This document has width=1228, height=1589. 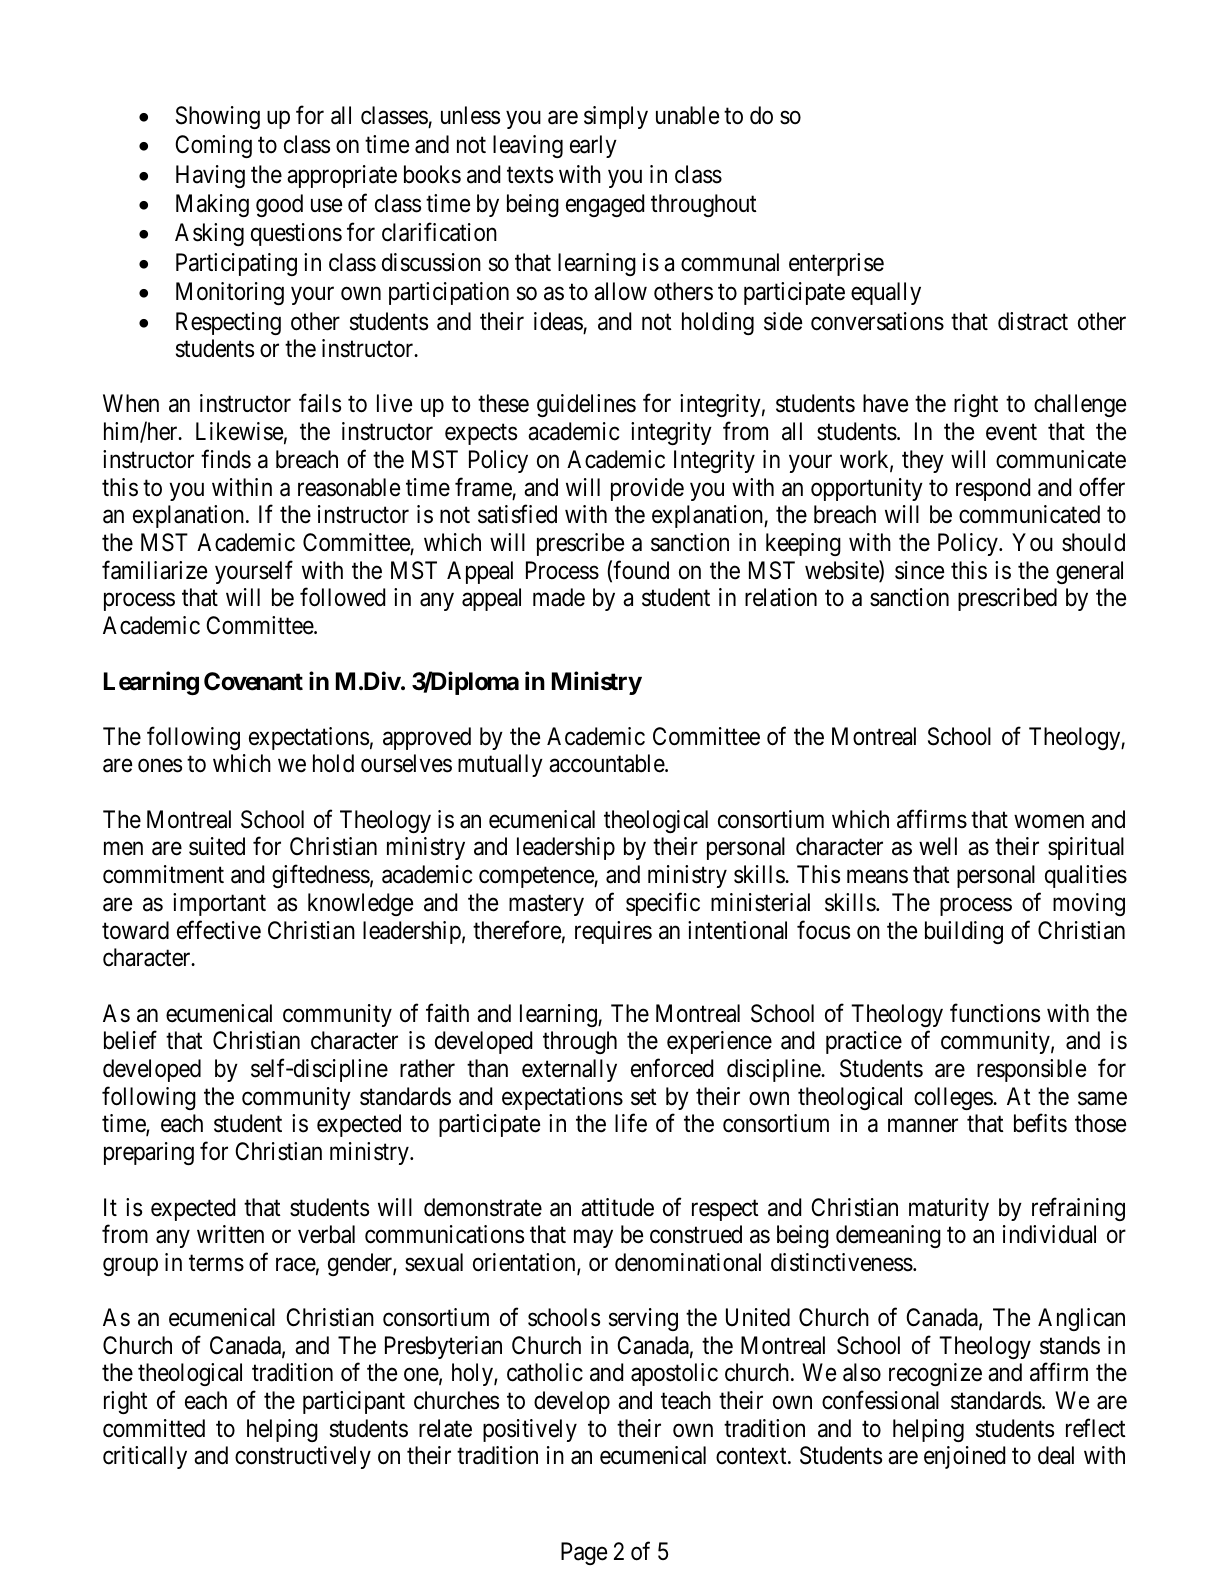 What do you see at coordinates (607, 763) in the document?
I see `accountable` at bounding box center [607, 763].
